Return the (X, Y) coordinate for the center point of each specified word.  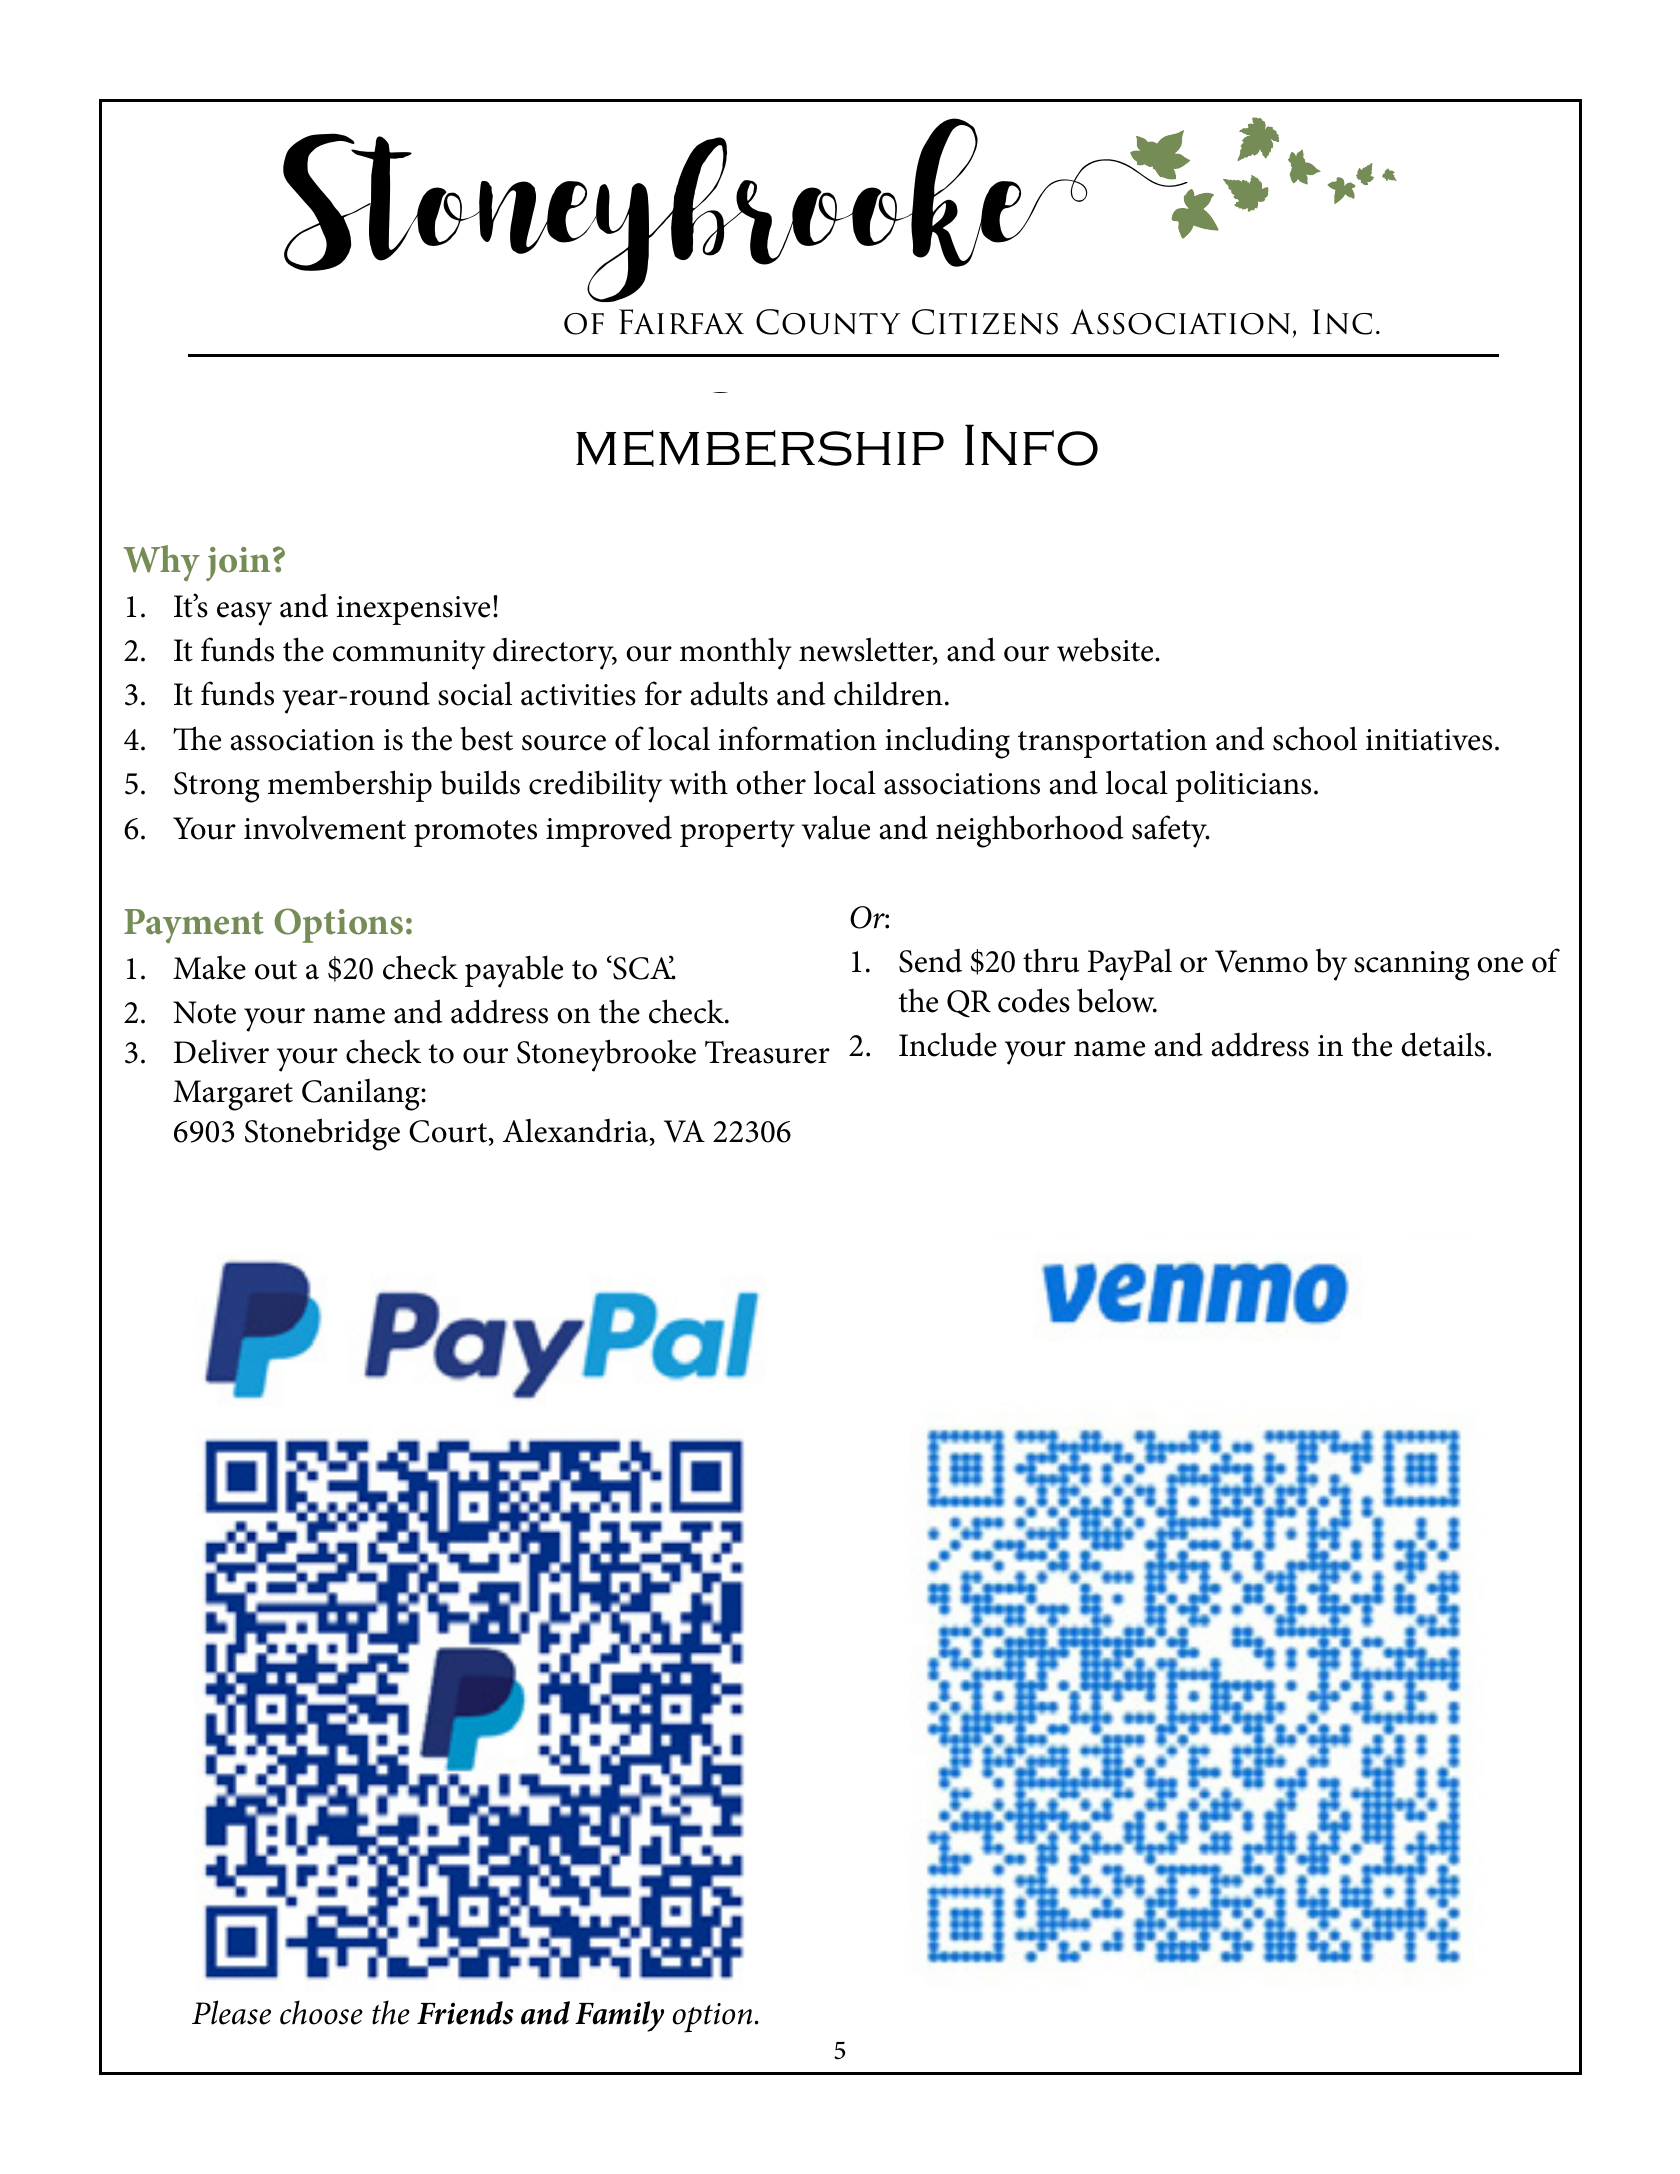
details (1443, 1044)
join (238, 564)
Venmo (1261, 961)
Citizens (985, 322)
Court (449, 1132)
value (836, 827)
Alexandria (577, 1132)
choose (321, 2012)
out (276, 970)
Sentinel (841, 415)
